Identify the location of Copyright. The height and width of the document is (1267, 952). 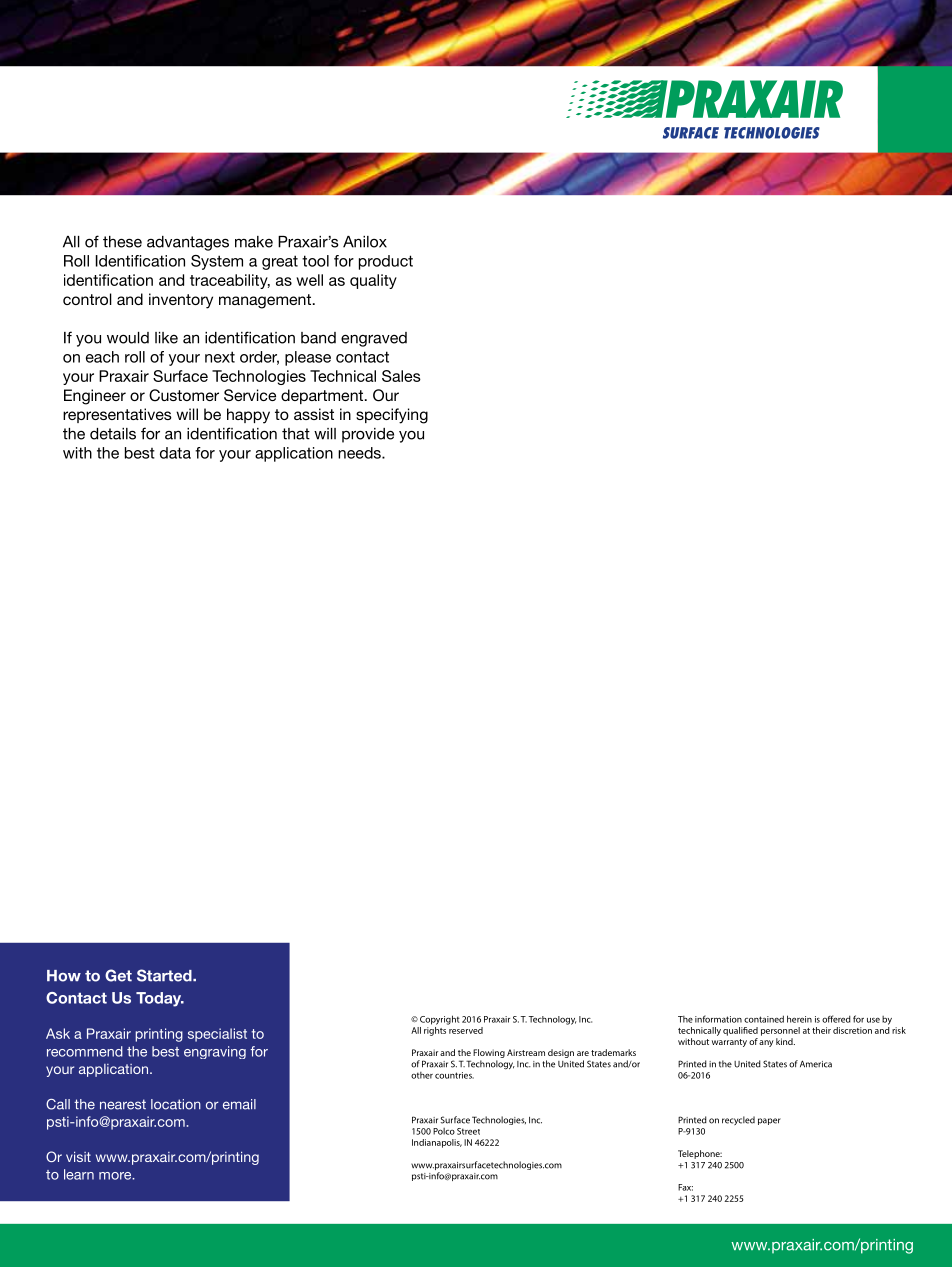
(440, 1020).
